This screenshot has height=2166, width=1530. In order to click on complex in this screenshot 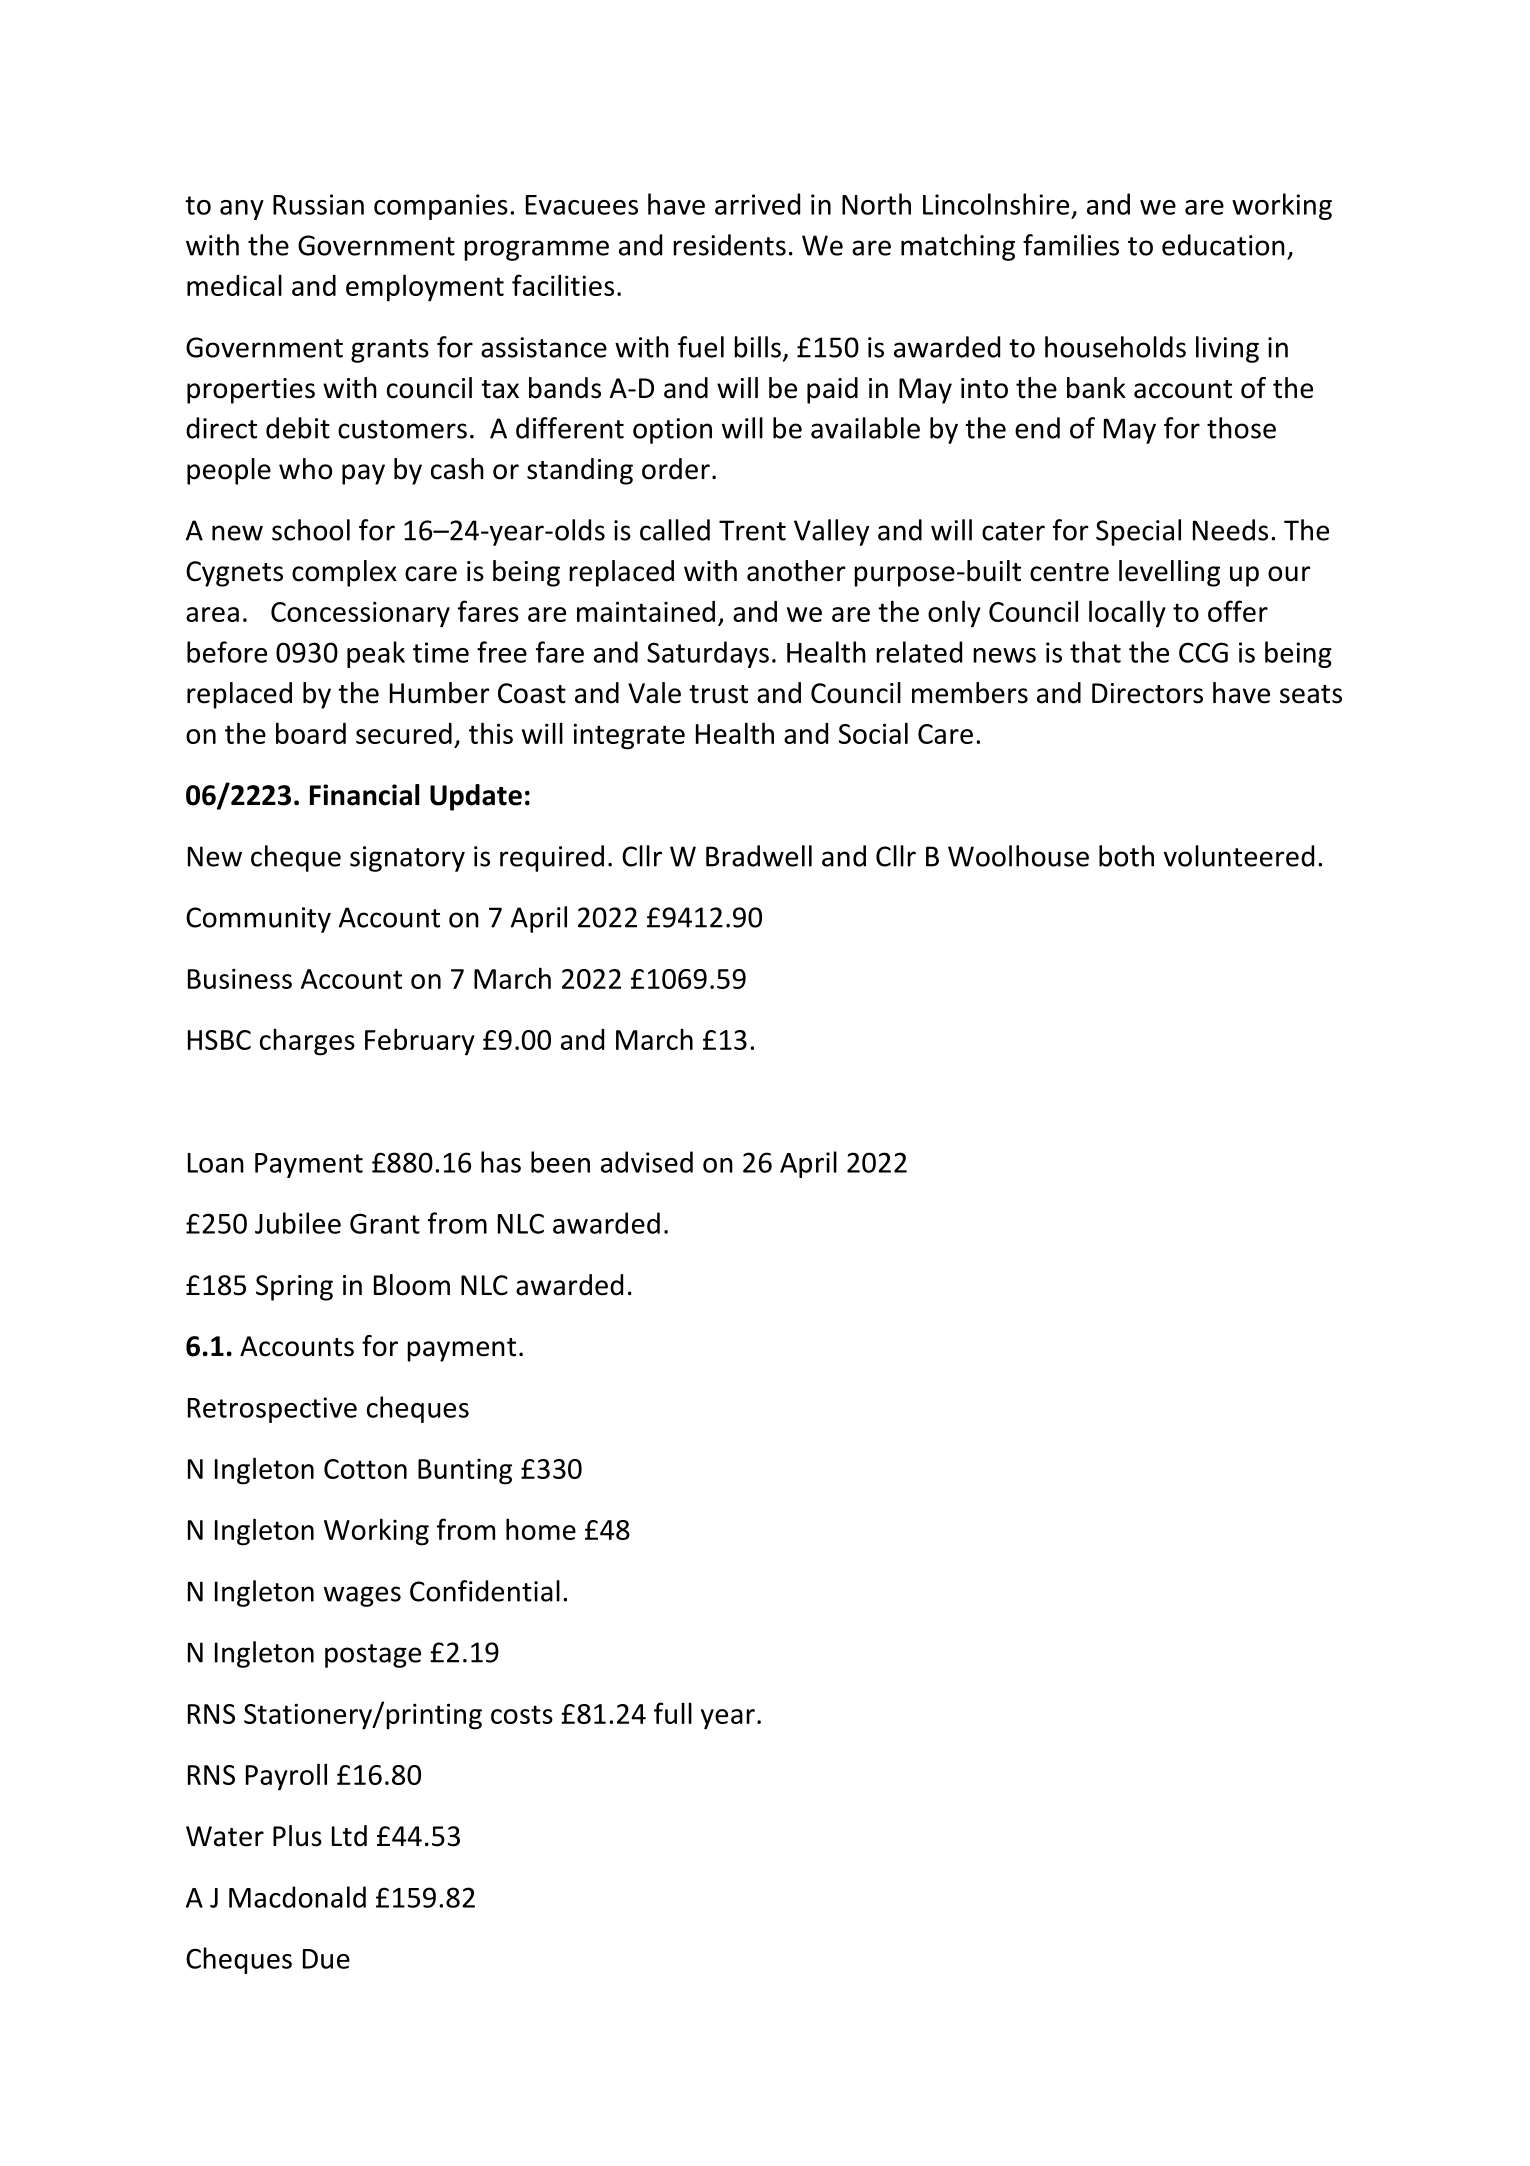, I will do `click(344, 573)`.
